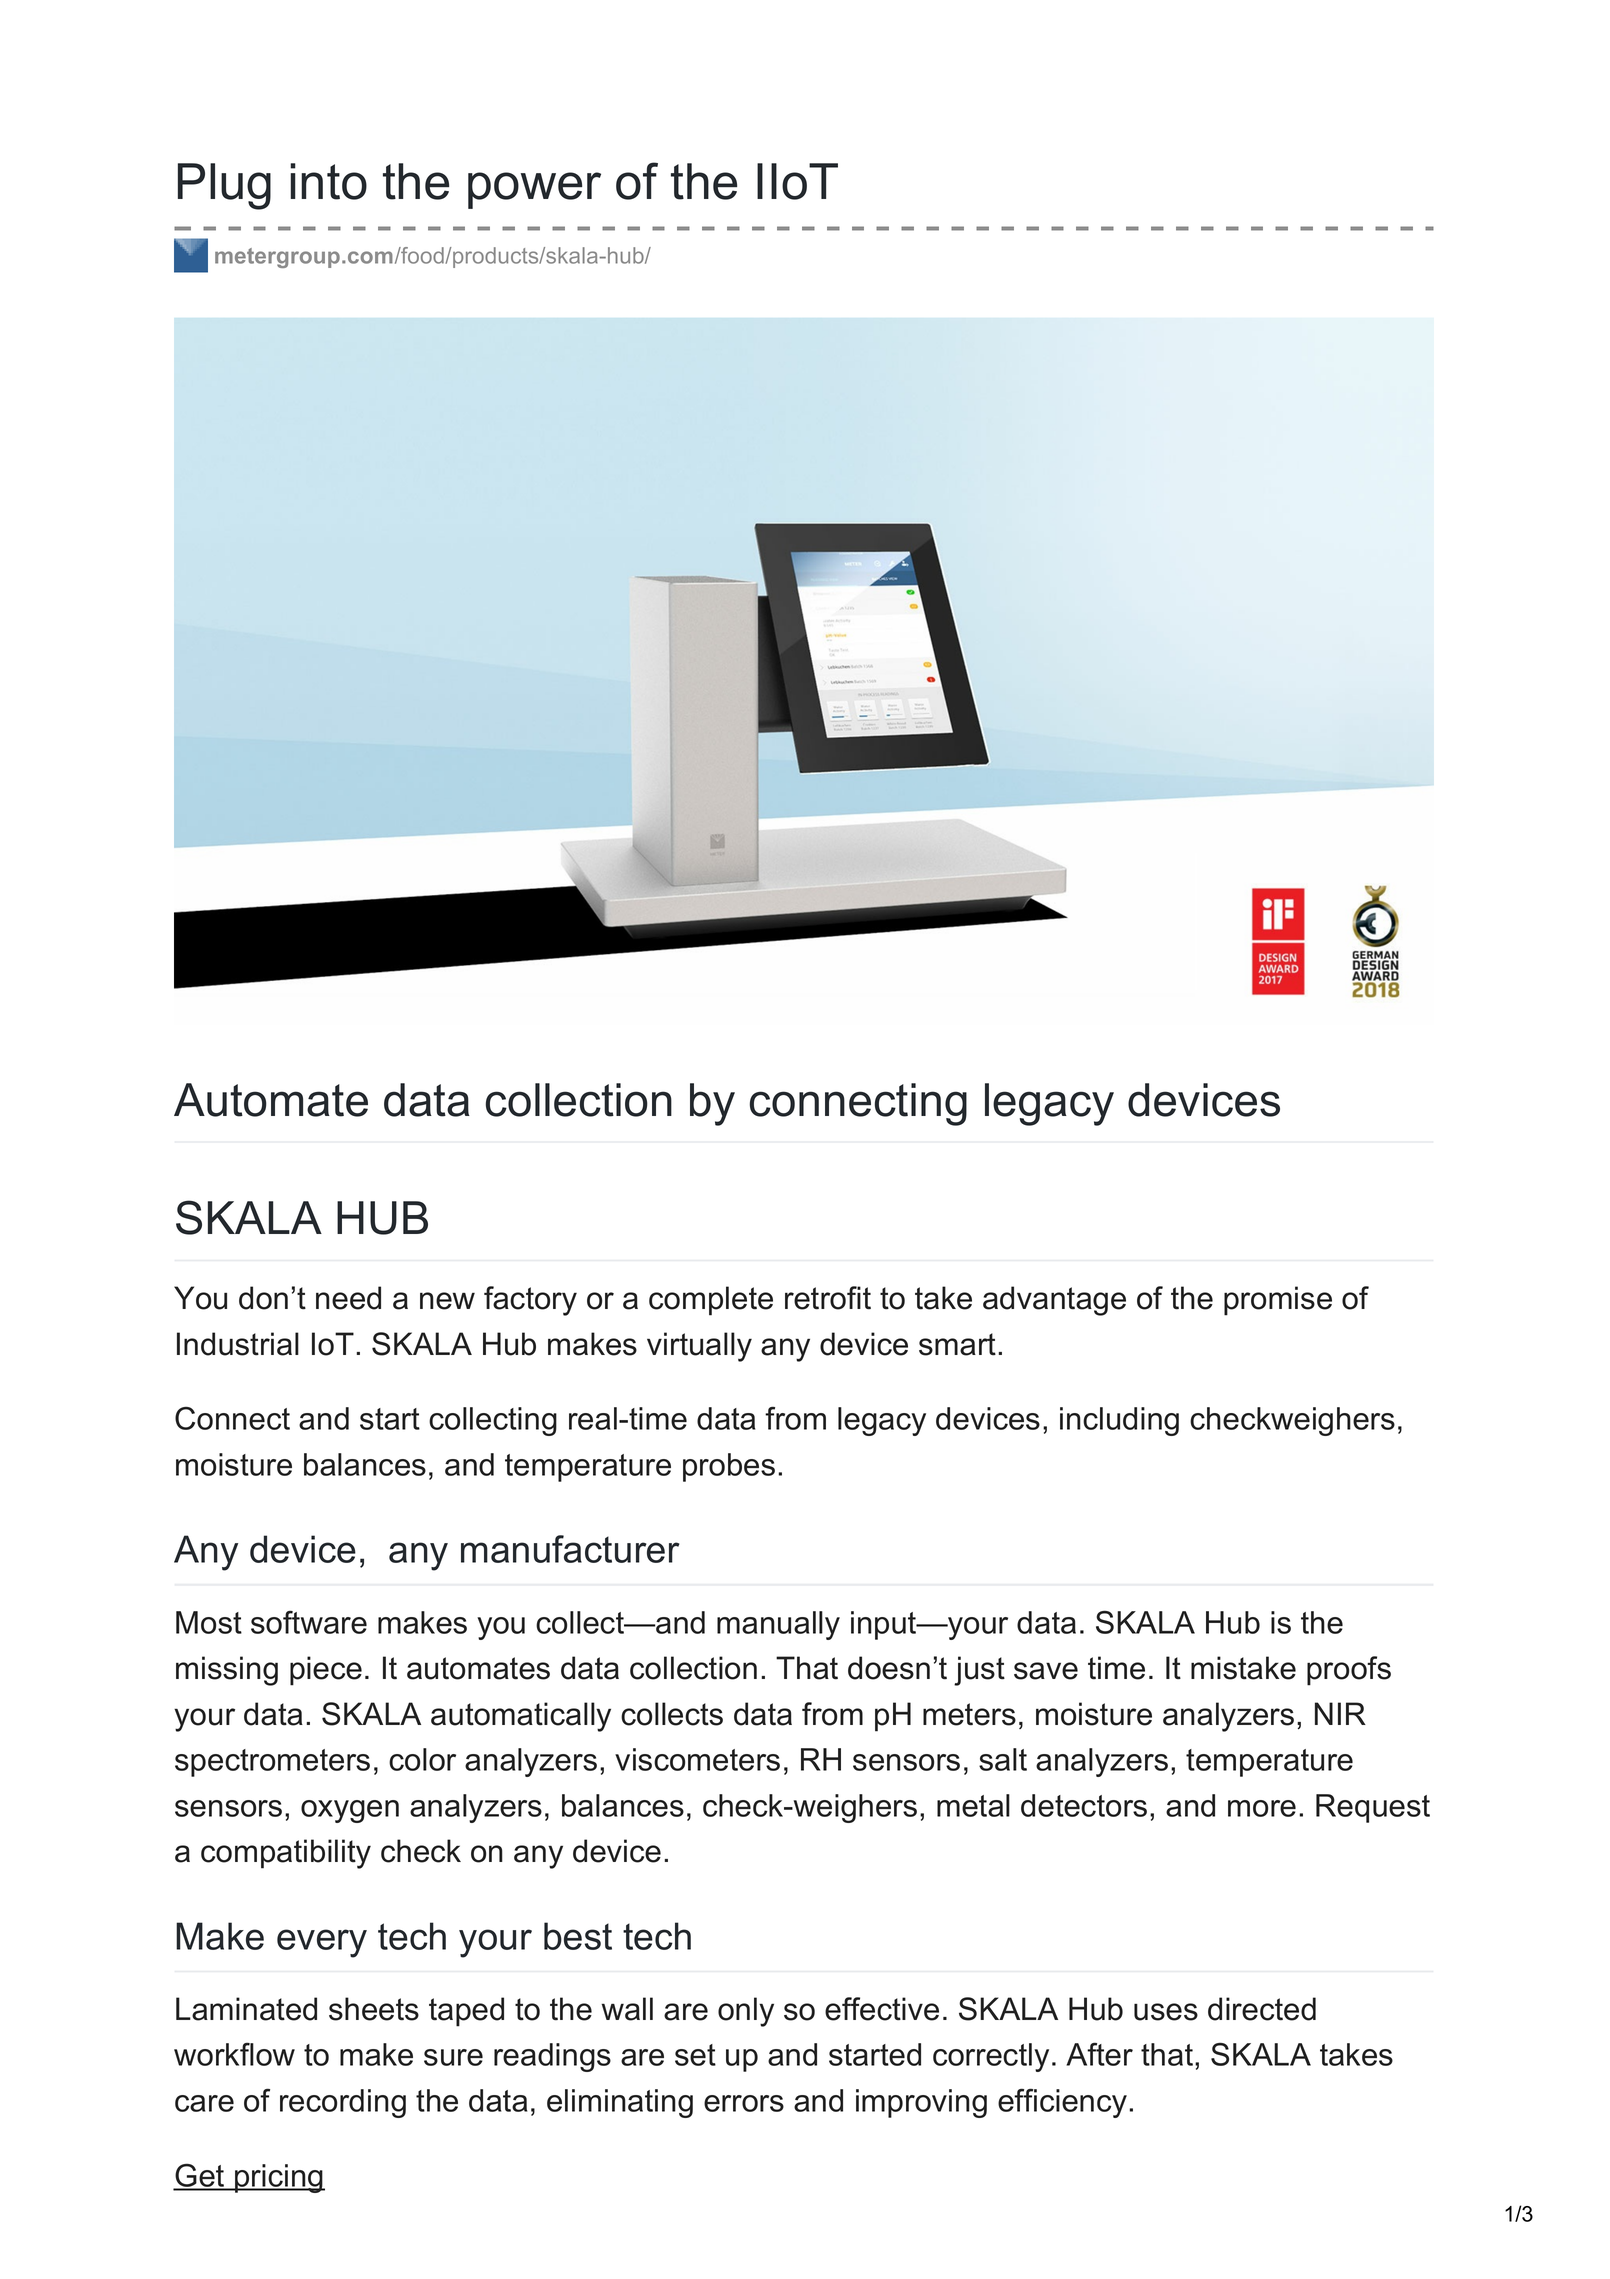 The height and width of the image is (2279, 1610). Describe the element at coordinates (744, 2103) in the image. I see `errors` at that location.
